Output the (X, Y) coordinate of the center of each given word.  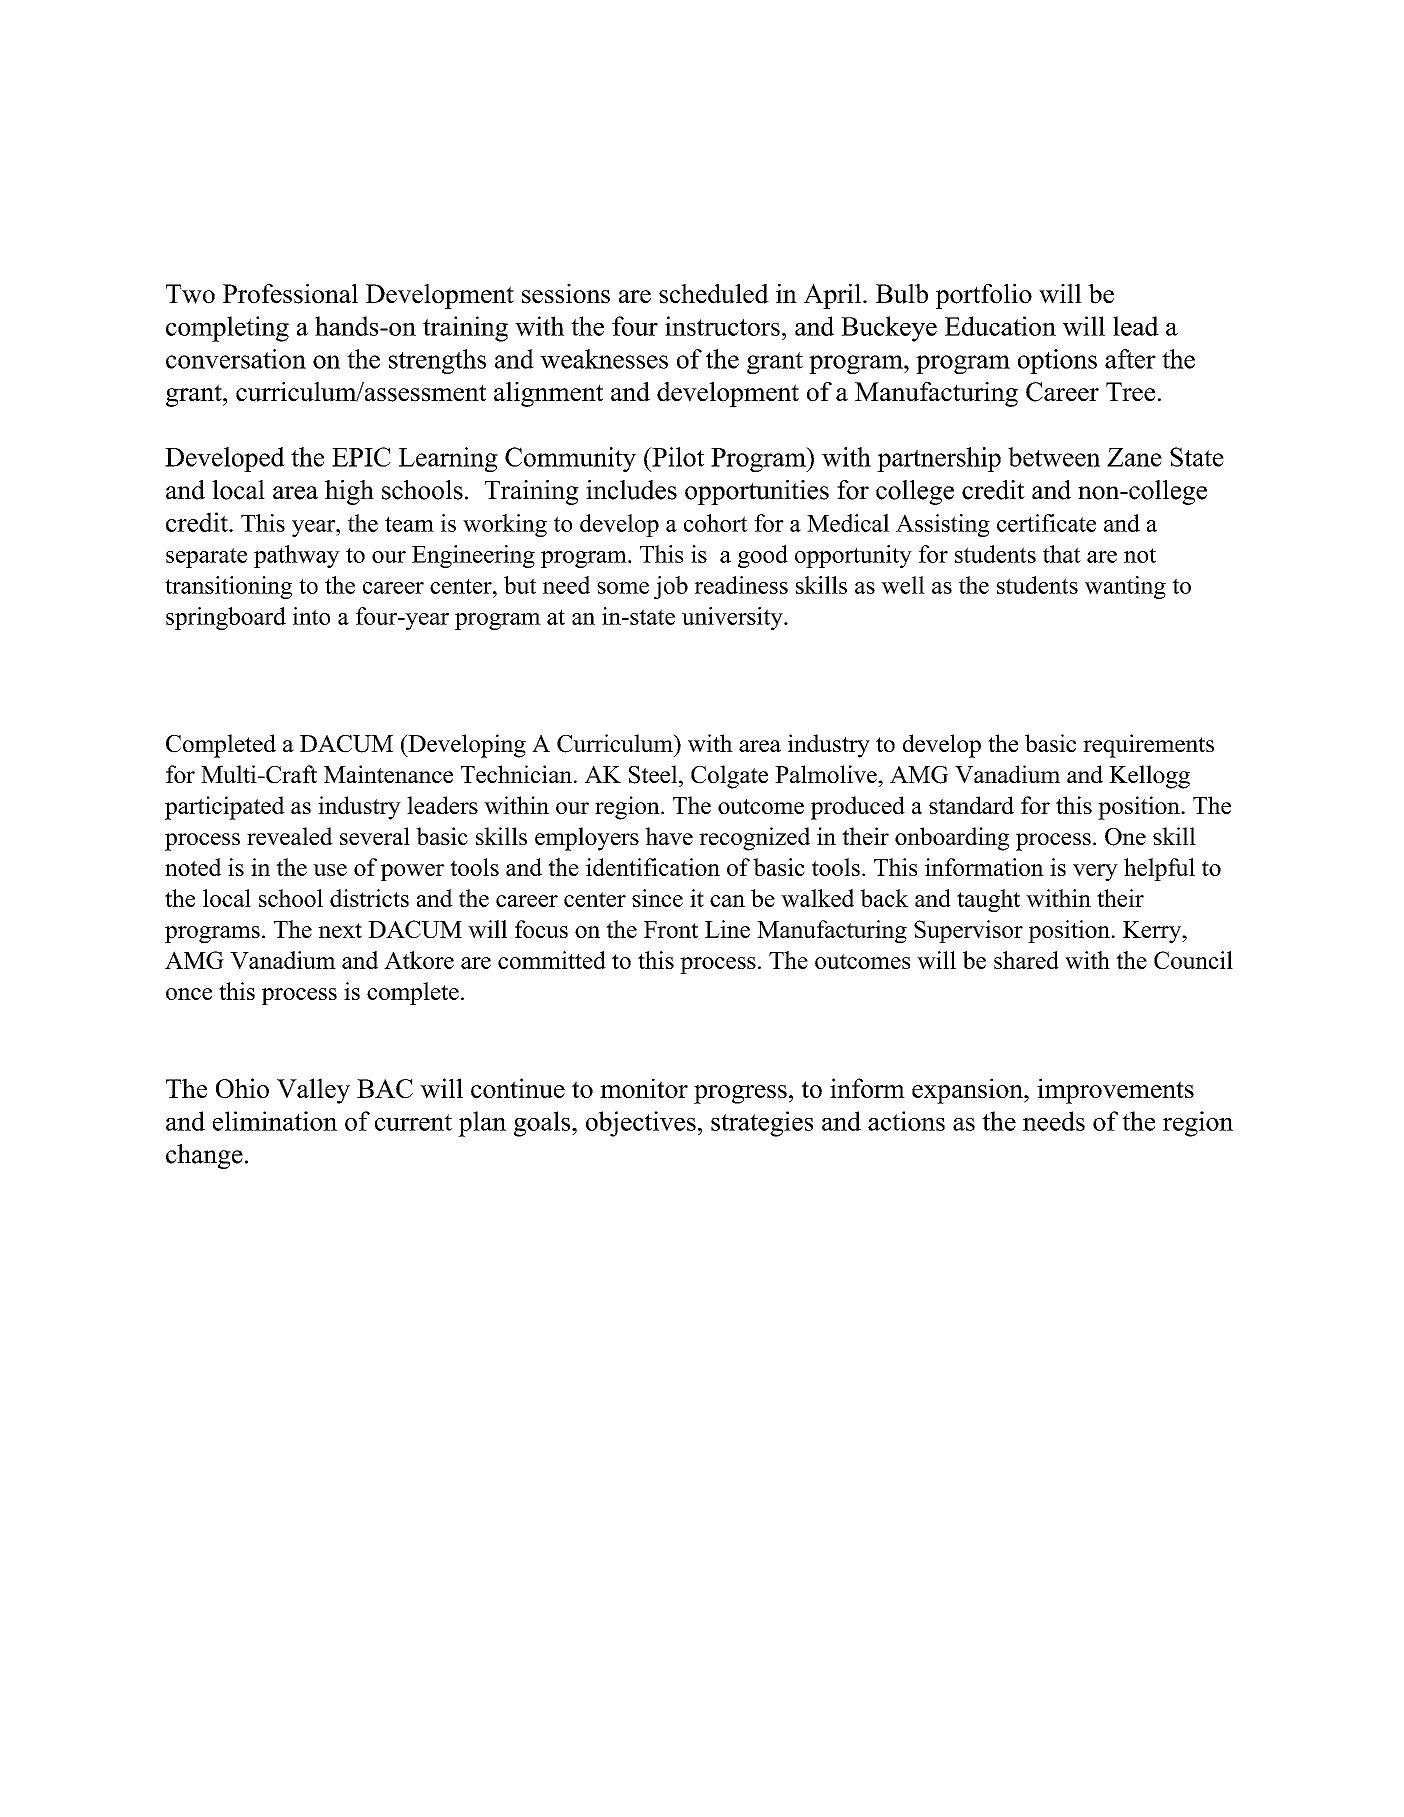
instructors (722, 326)
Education (1000, 326)
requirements (1148, 746)
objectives (641, 1124)
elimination (275, 1121)
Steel (654, 774)
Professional (290, 294)
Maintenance (388, 774)
